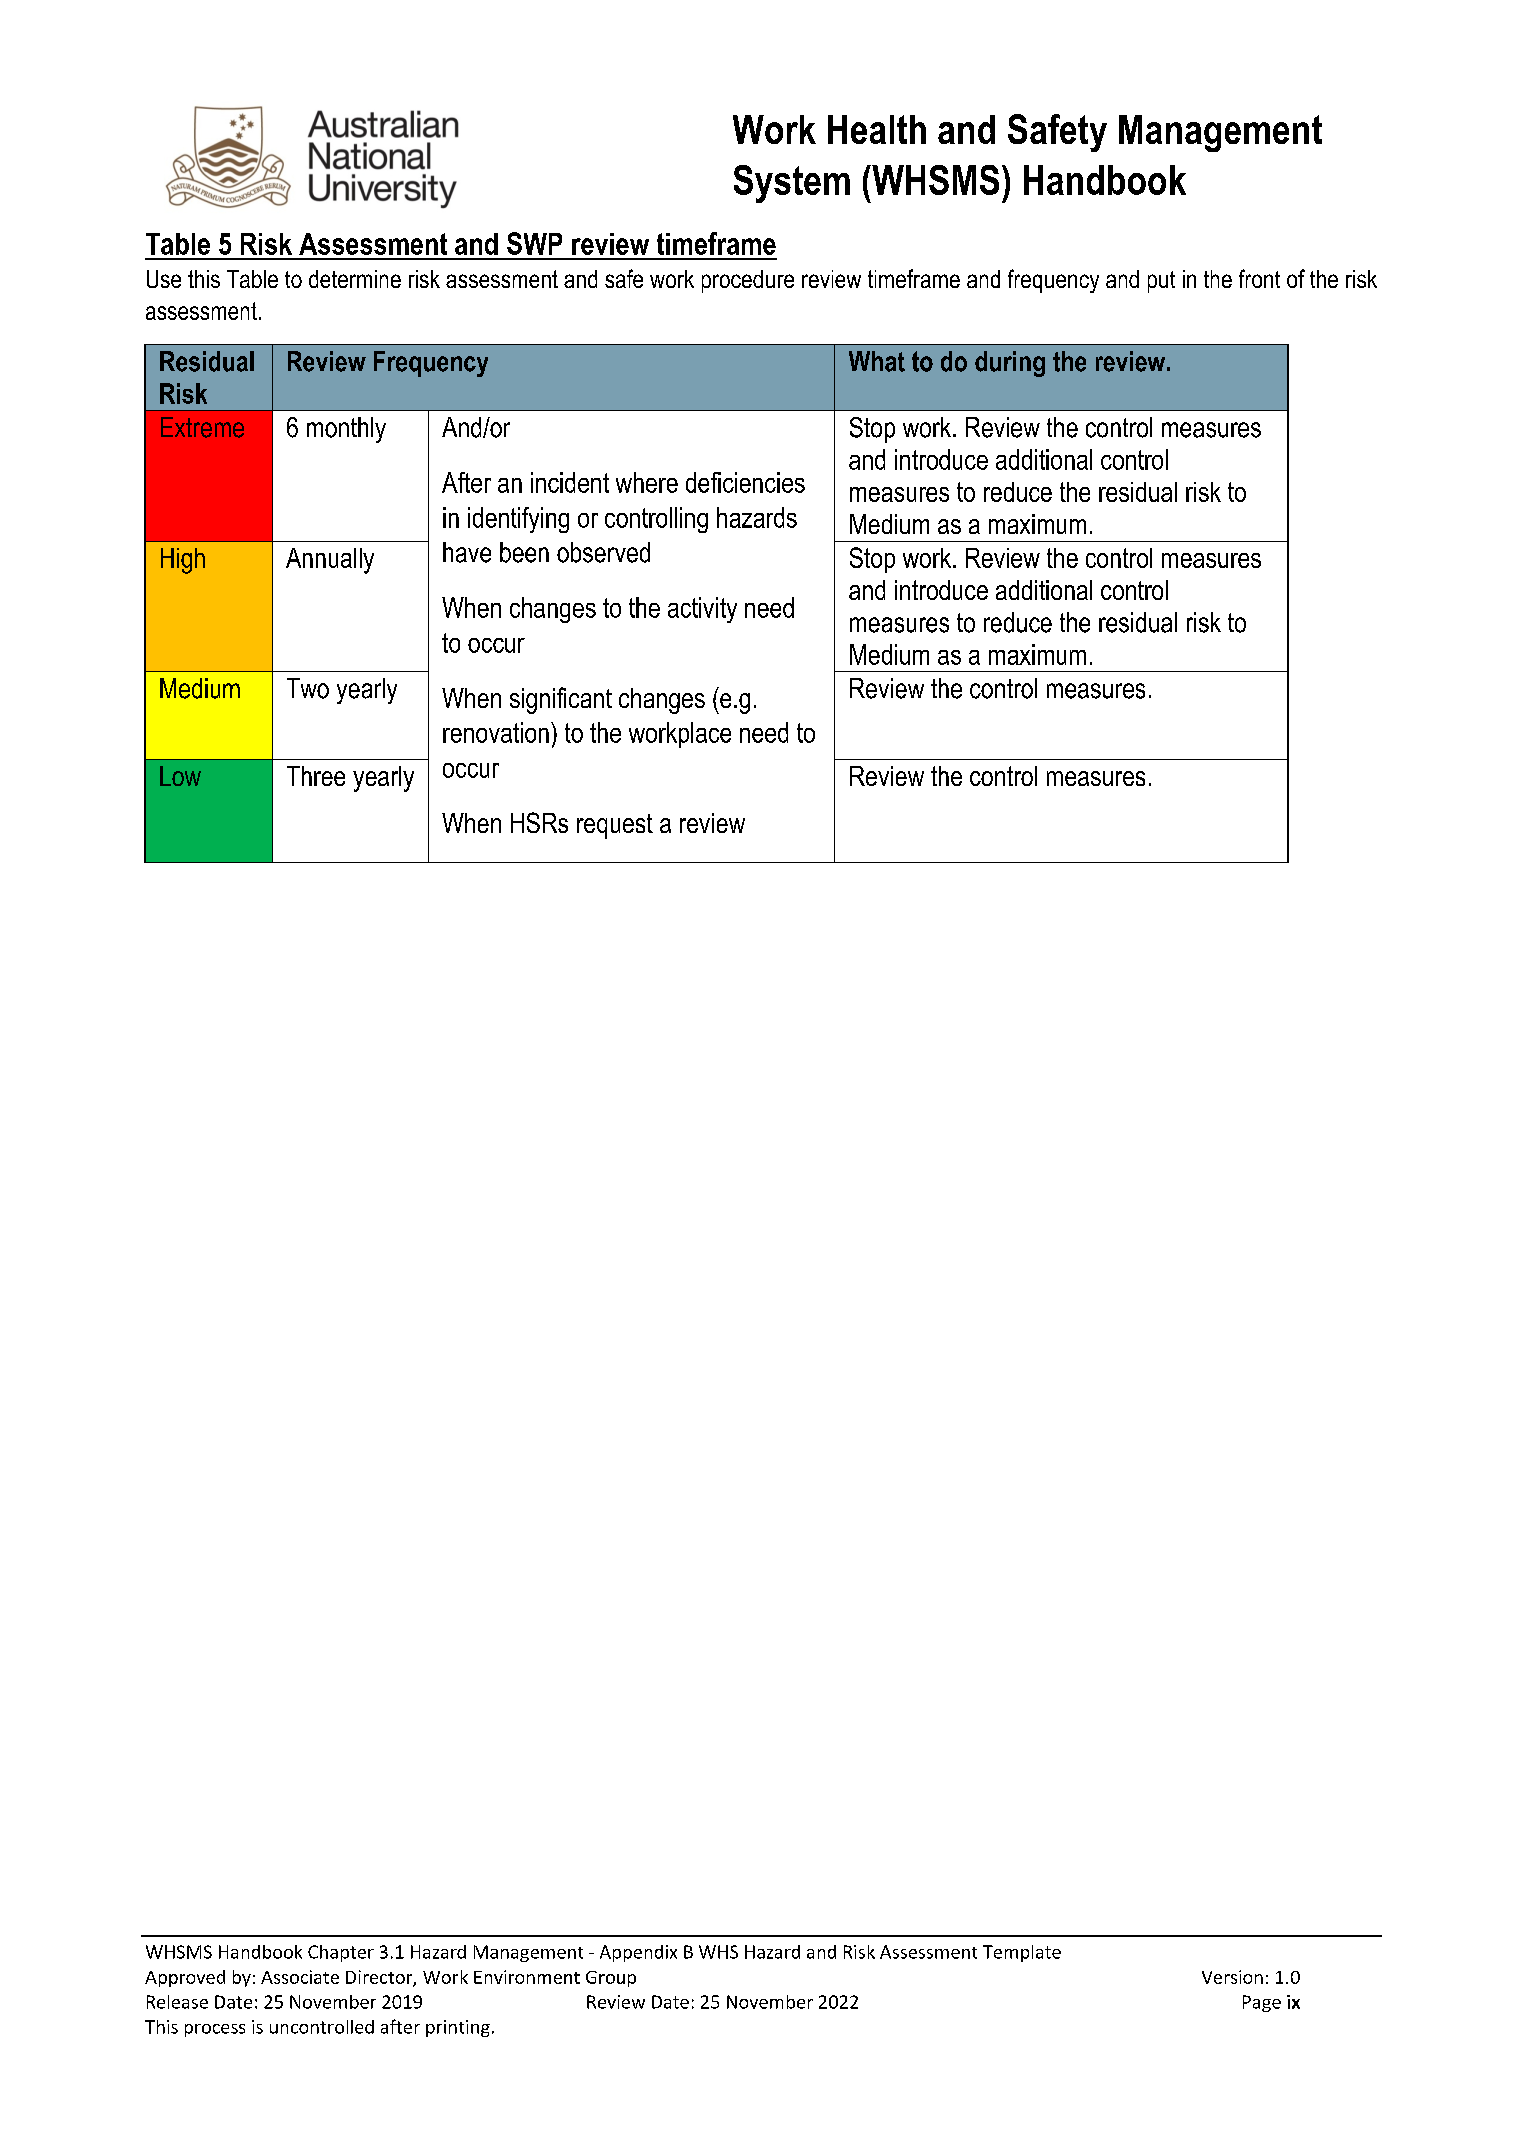  Describe the element at coordinates (316, 776) in the screenshot. I see `Three` at that location.
